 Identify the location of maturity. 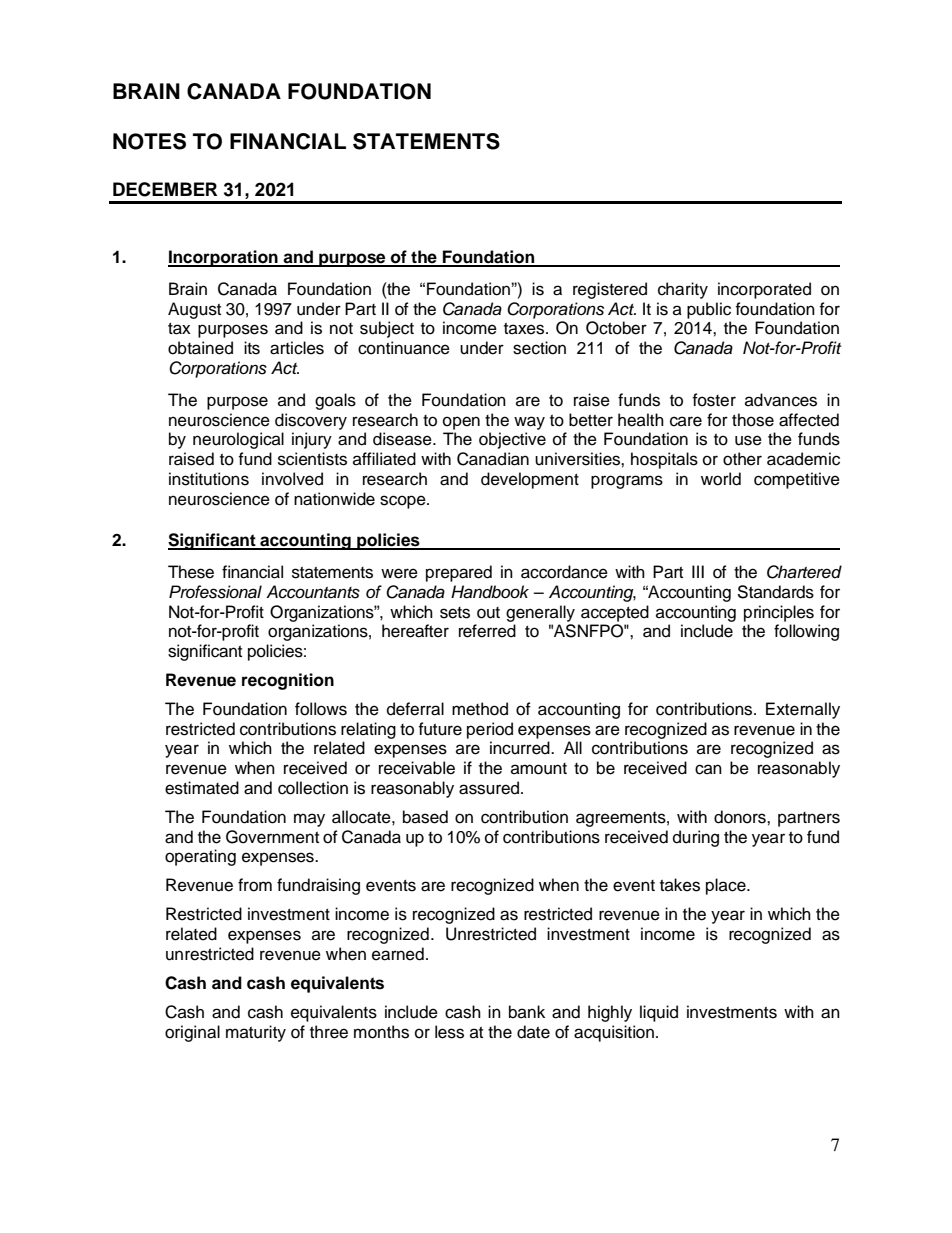
(256, 1033).
